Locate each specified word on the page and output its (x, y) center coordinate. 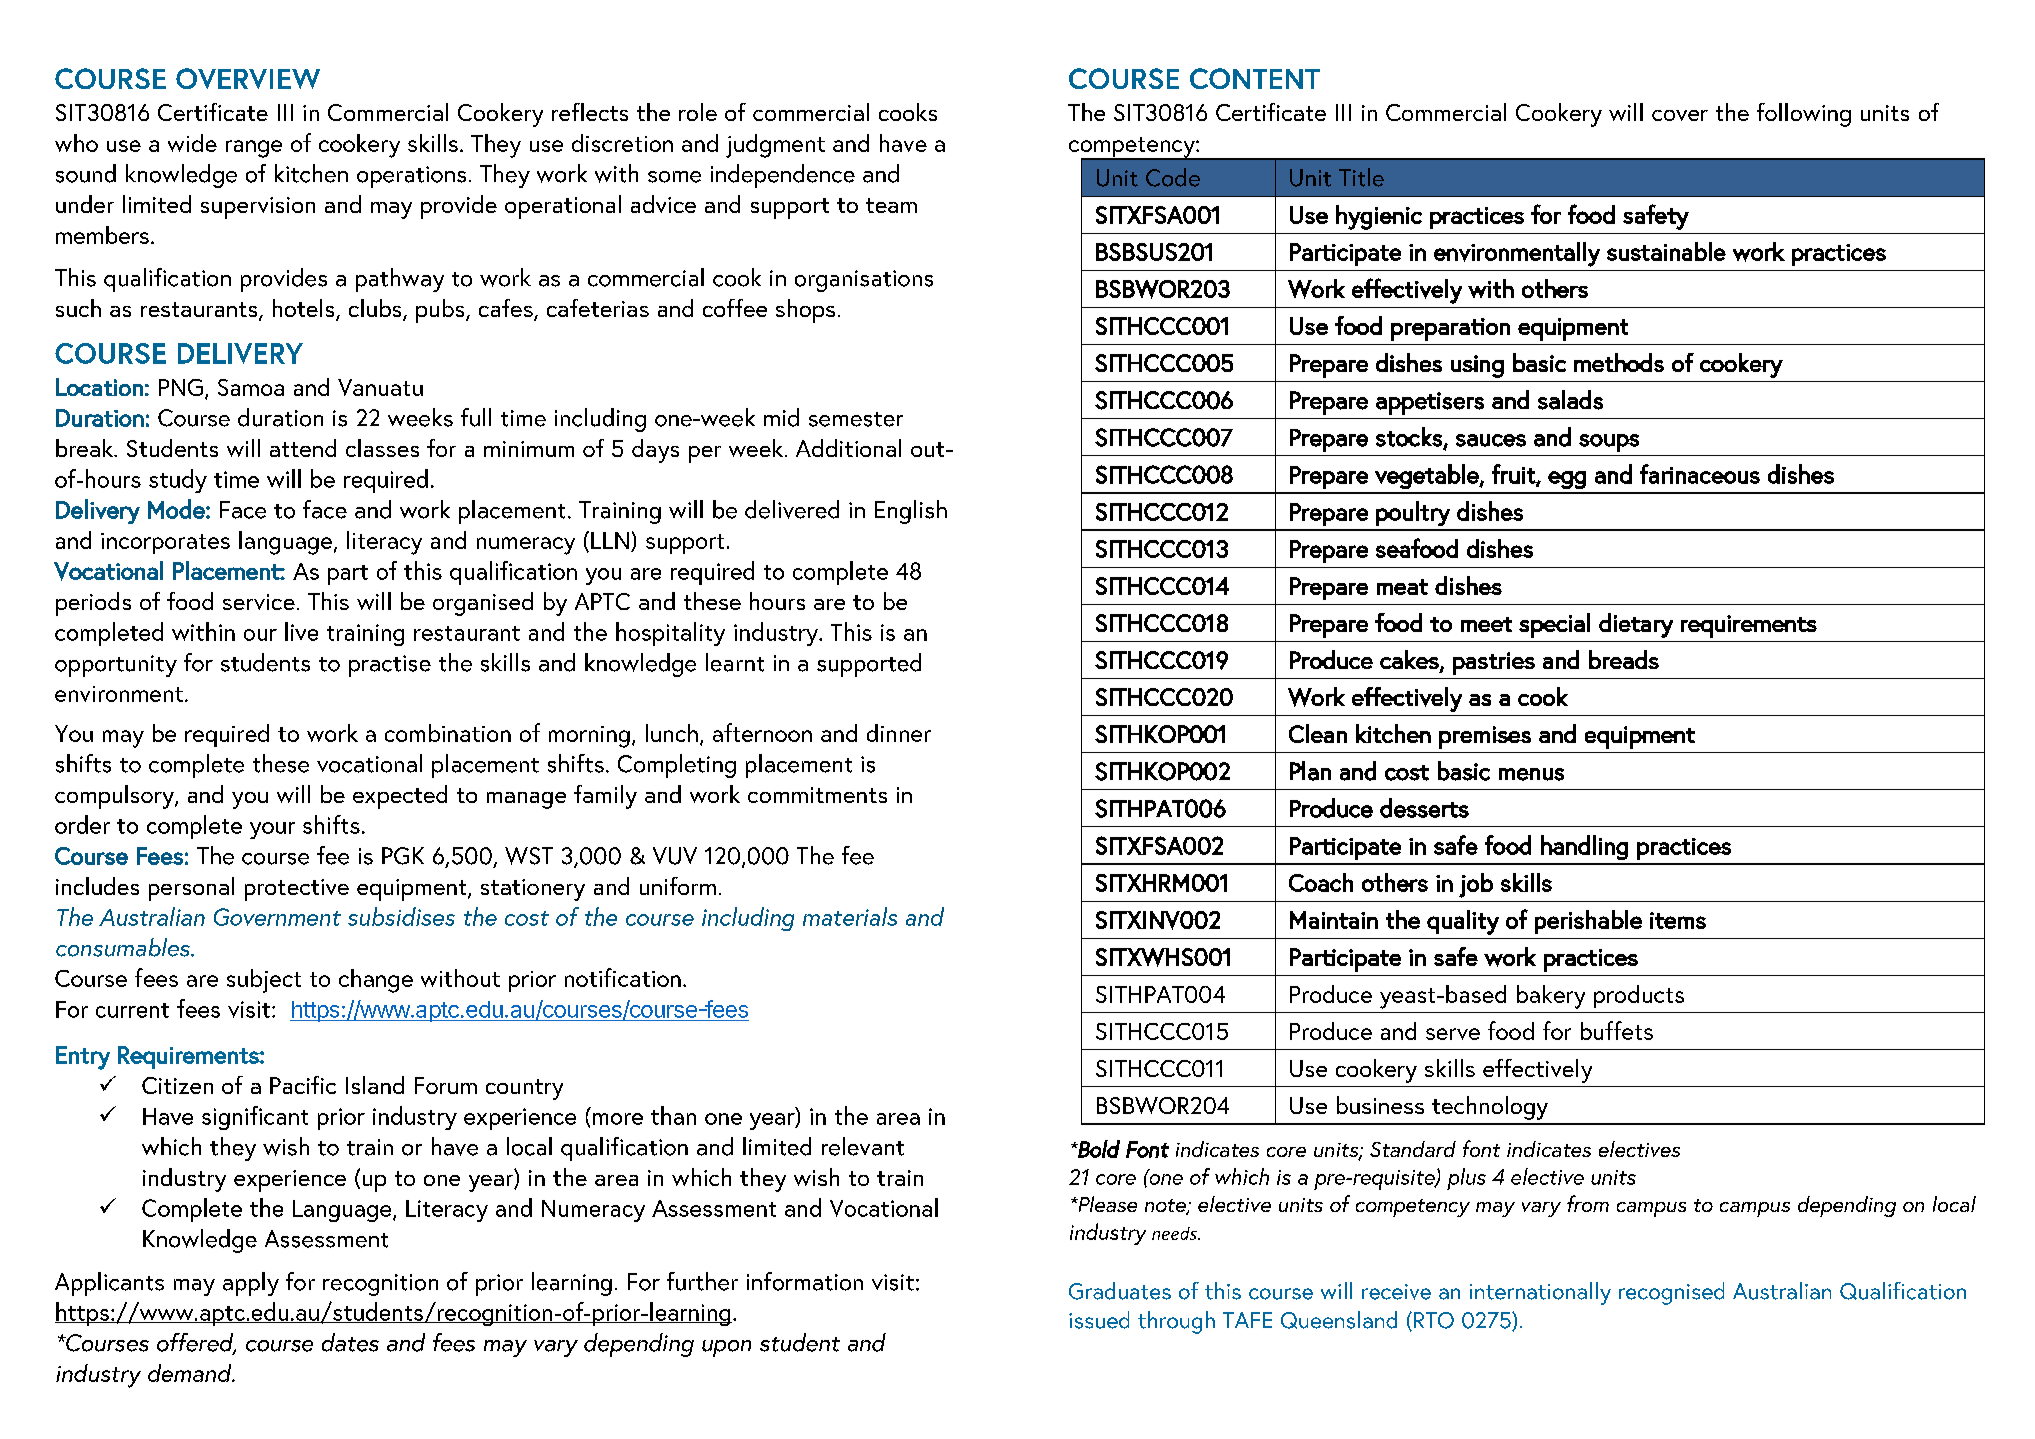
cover (1680, 115)
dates (350, 1342)
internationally (1540, 1293)
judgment (775, 146)
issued (1099, 1320)
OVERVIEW (248, 78)
